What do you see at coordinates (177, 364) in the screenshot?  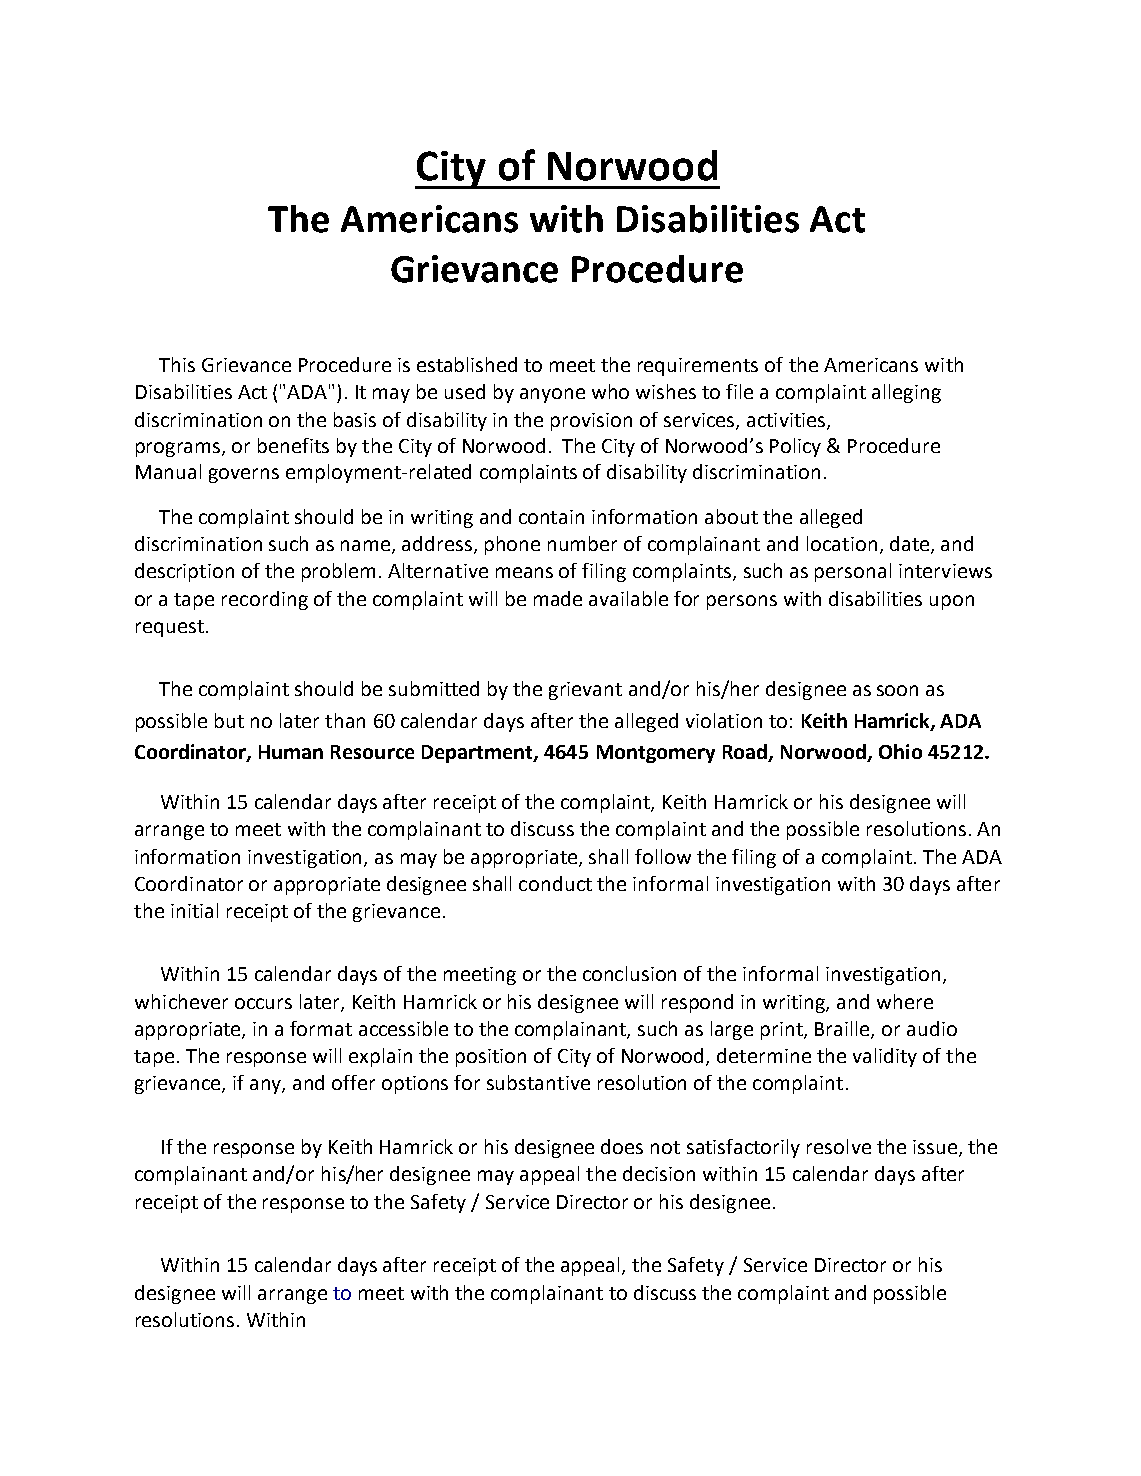 I see `This` at bounding box center [177, 364].
